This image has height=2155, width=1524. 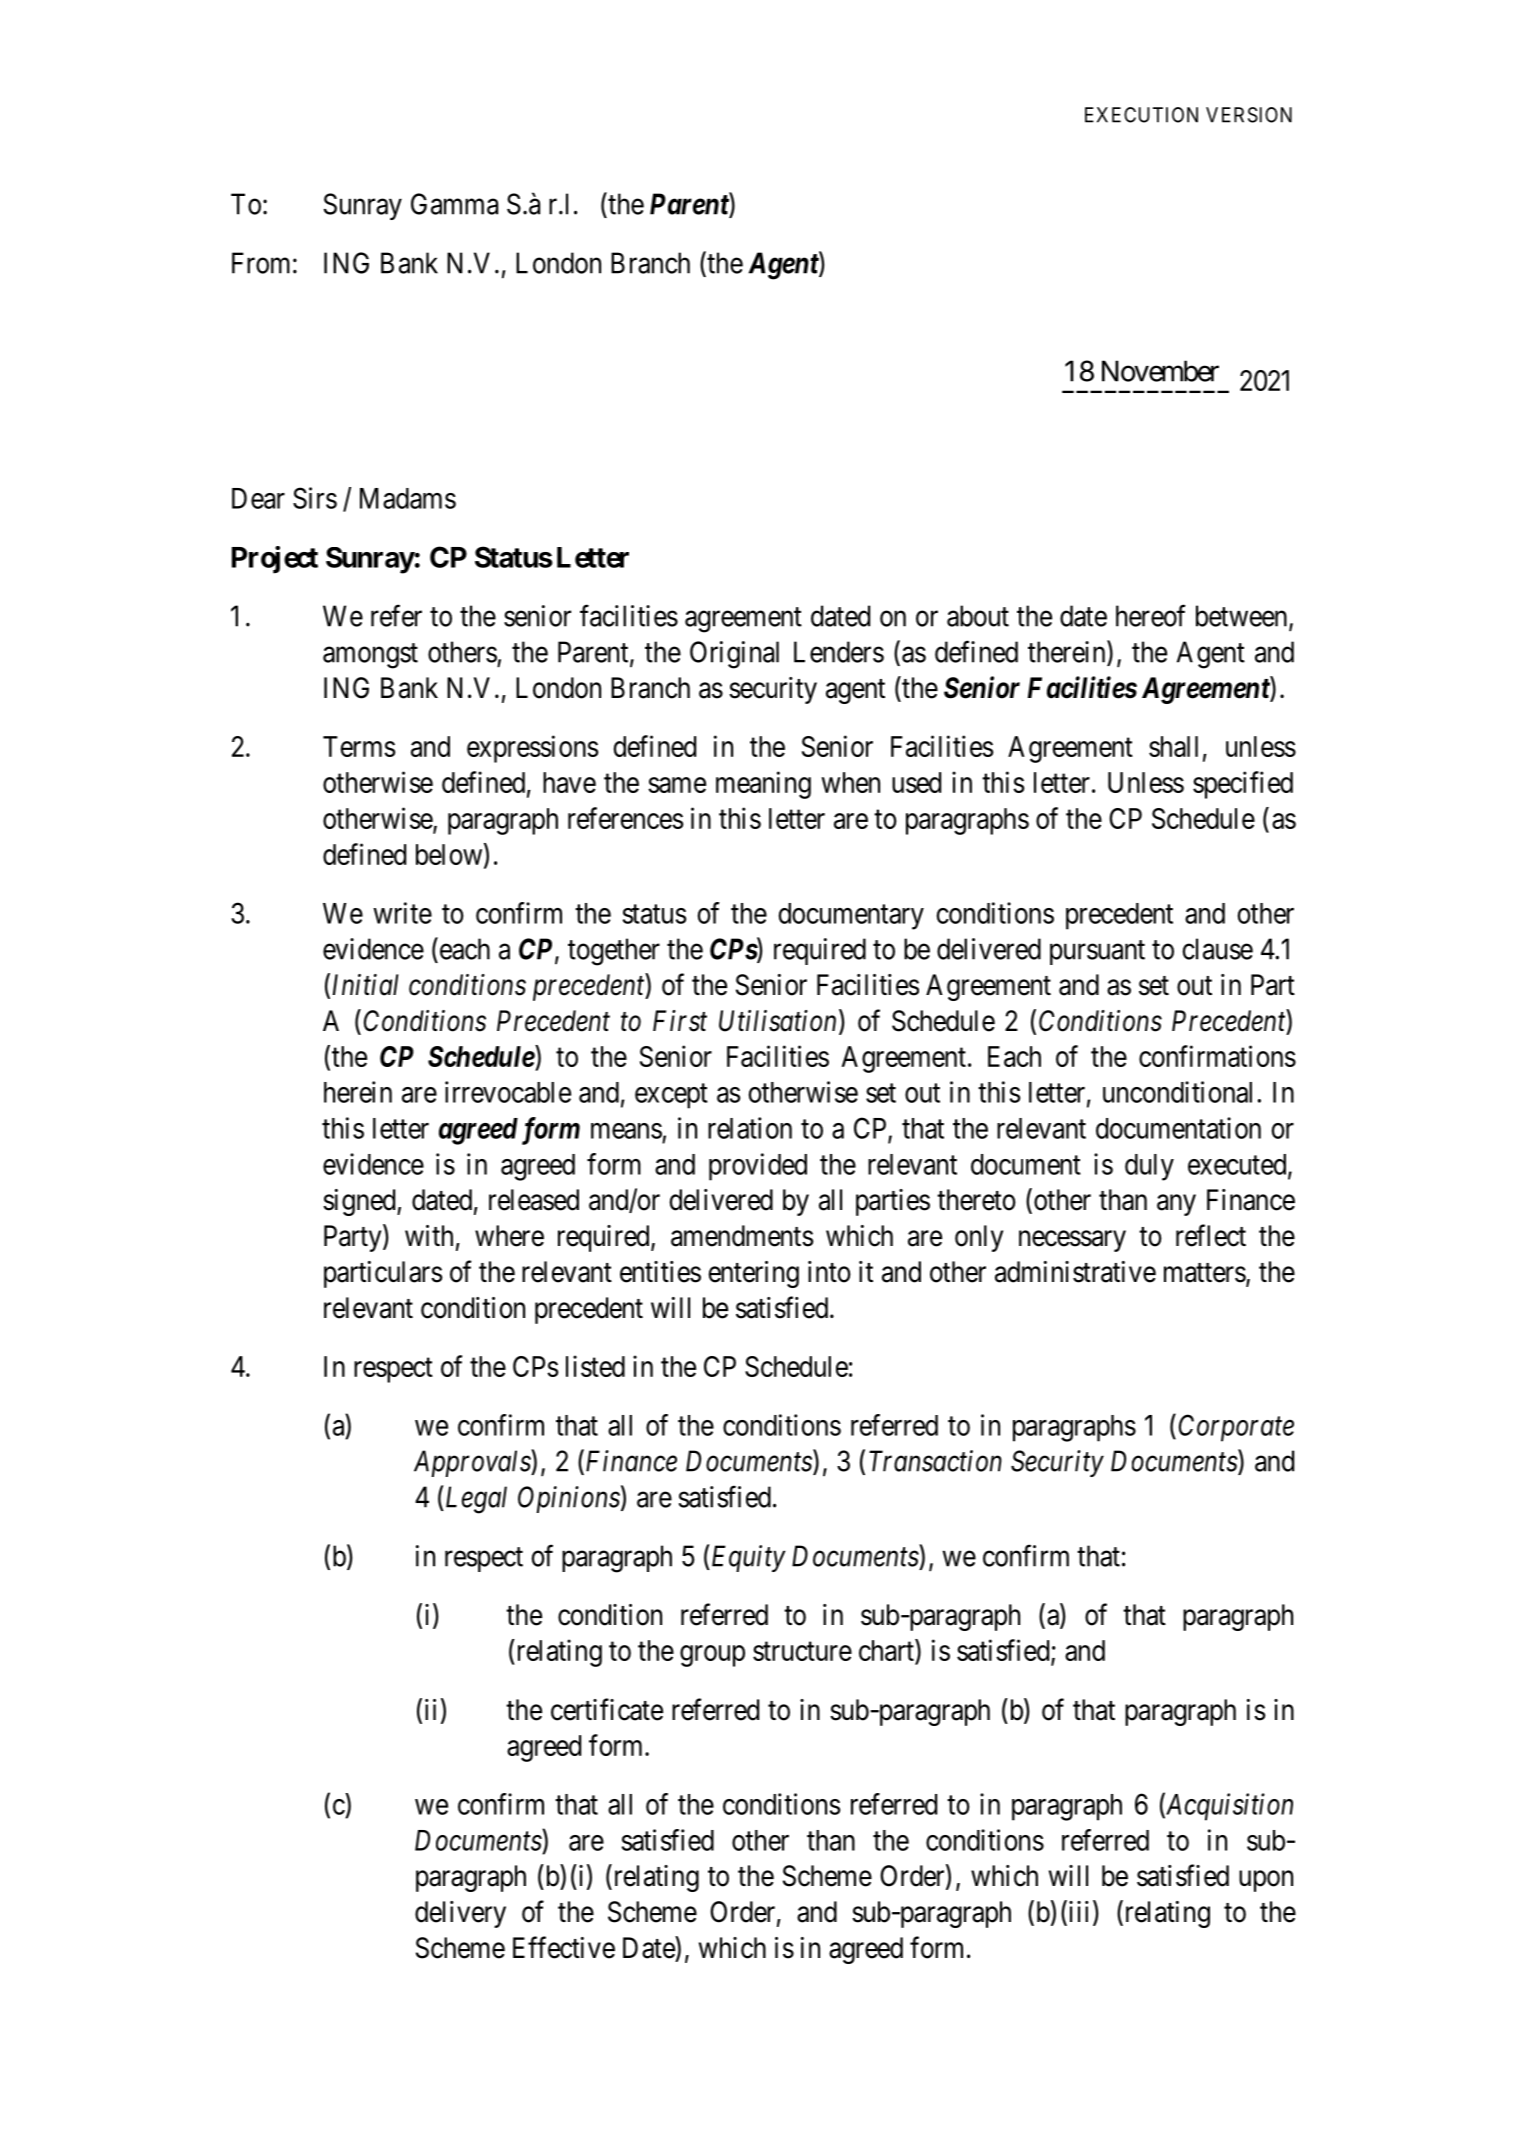 What do you see at coordinates (734, 655) in the image?
I see `Original` at bounding box center [734, 655].
